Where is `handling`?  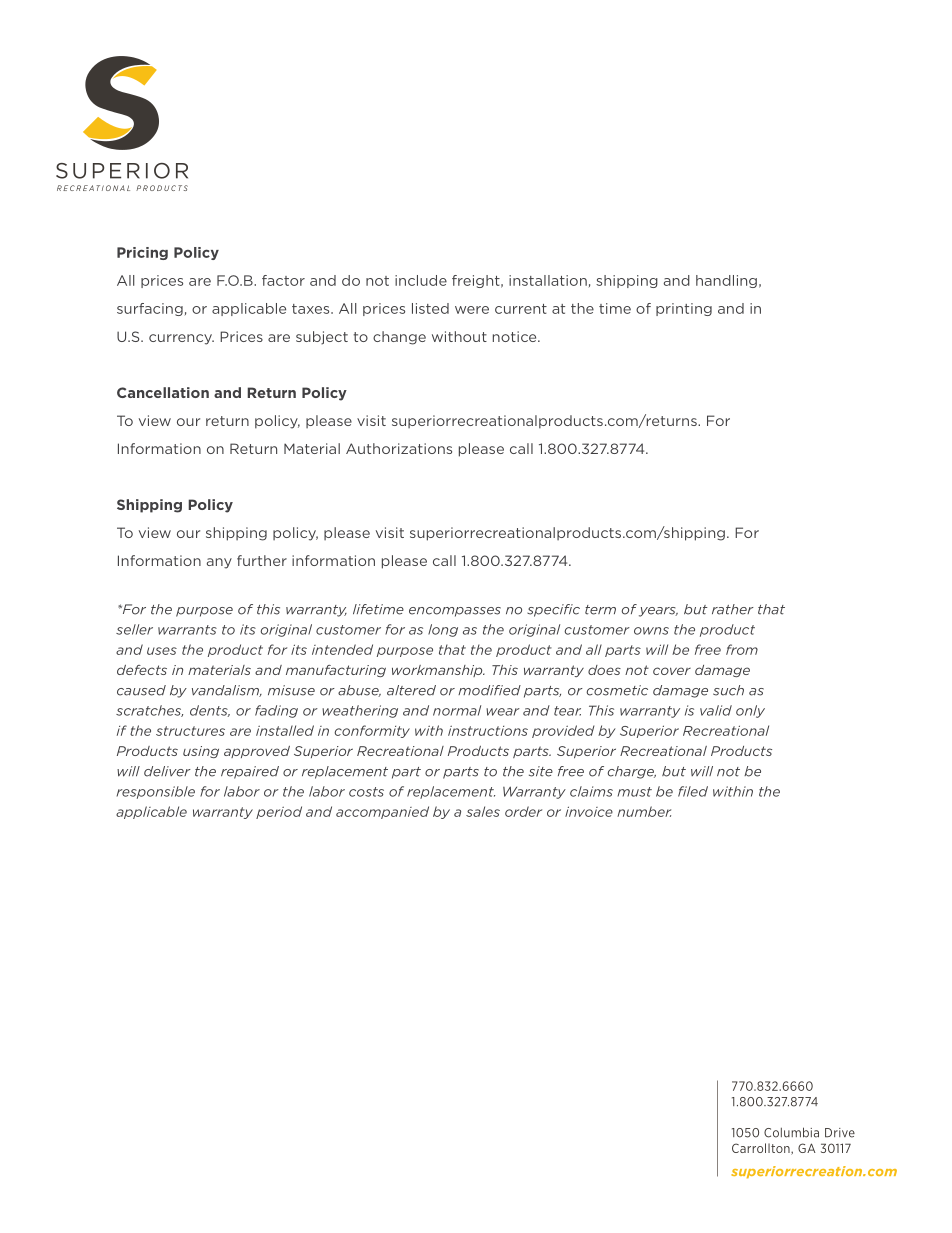 handling is located at coordinates (726, 281).
